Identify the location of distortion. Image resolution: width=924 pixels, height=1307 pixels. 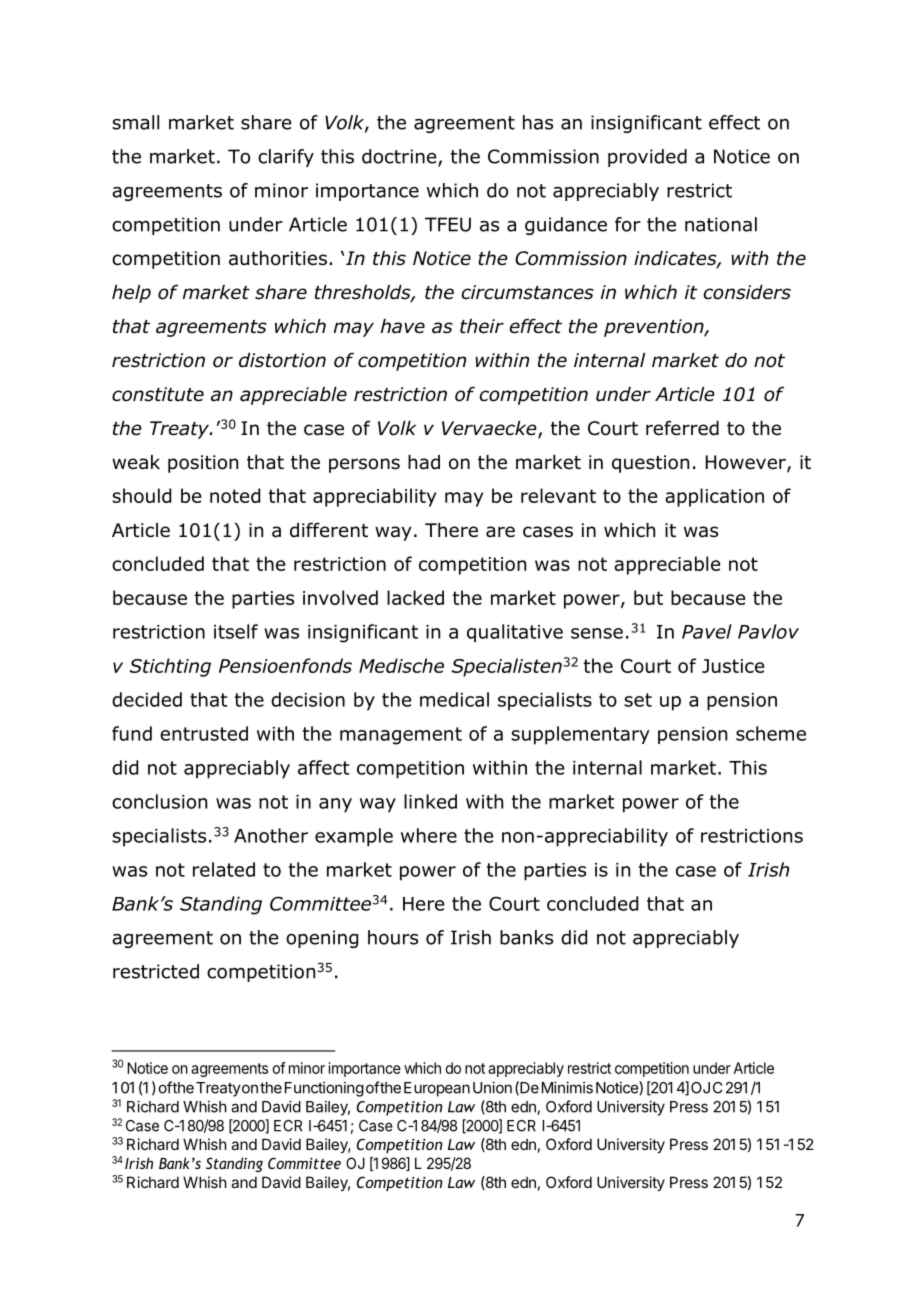
(282, 360).
